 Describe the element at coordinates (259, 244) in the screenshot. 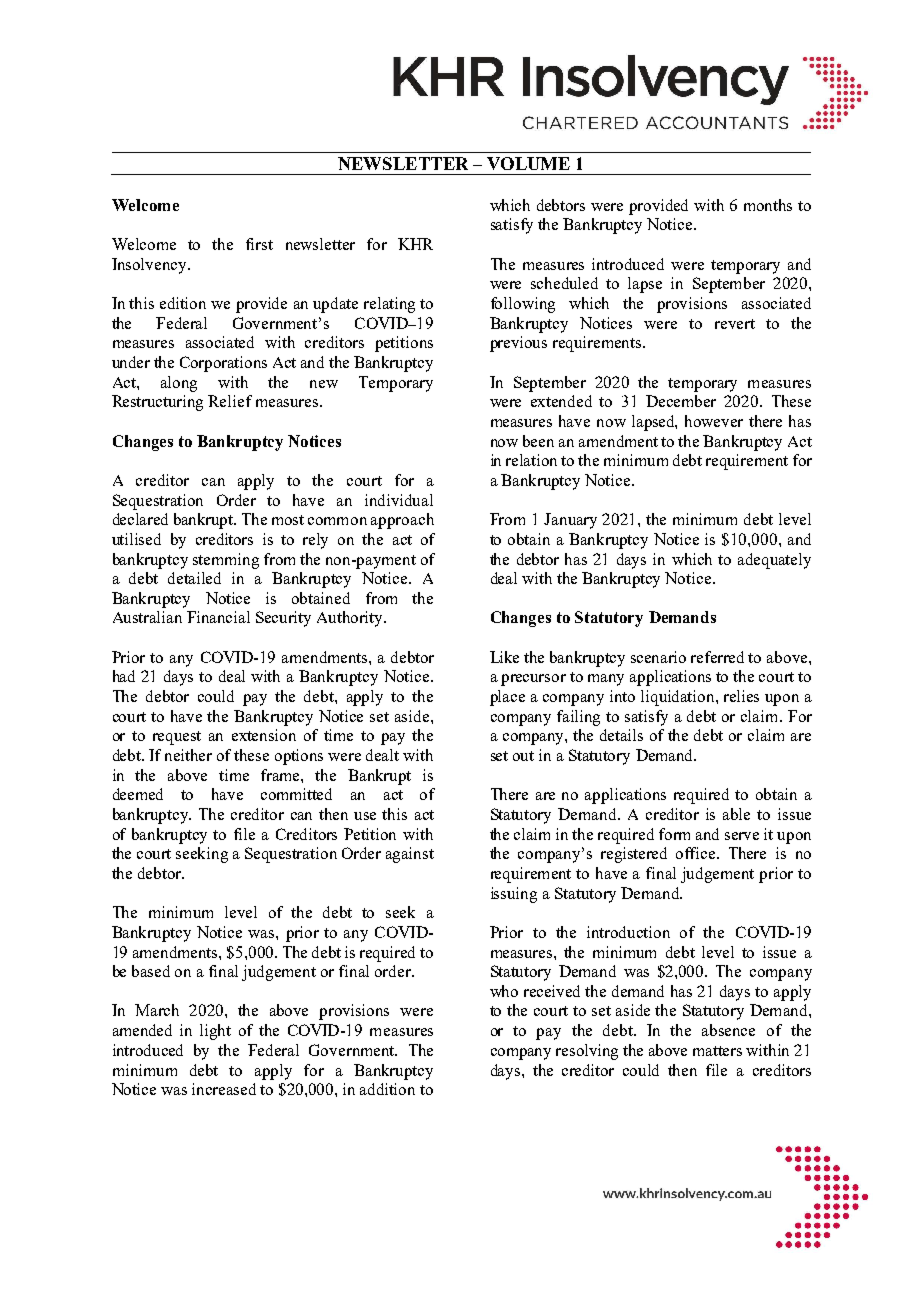

I see `first` at that location.
